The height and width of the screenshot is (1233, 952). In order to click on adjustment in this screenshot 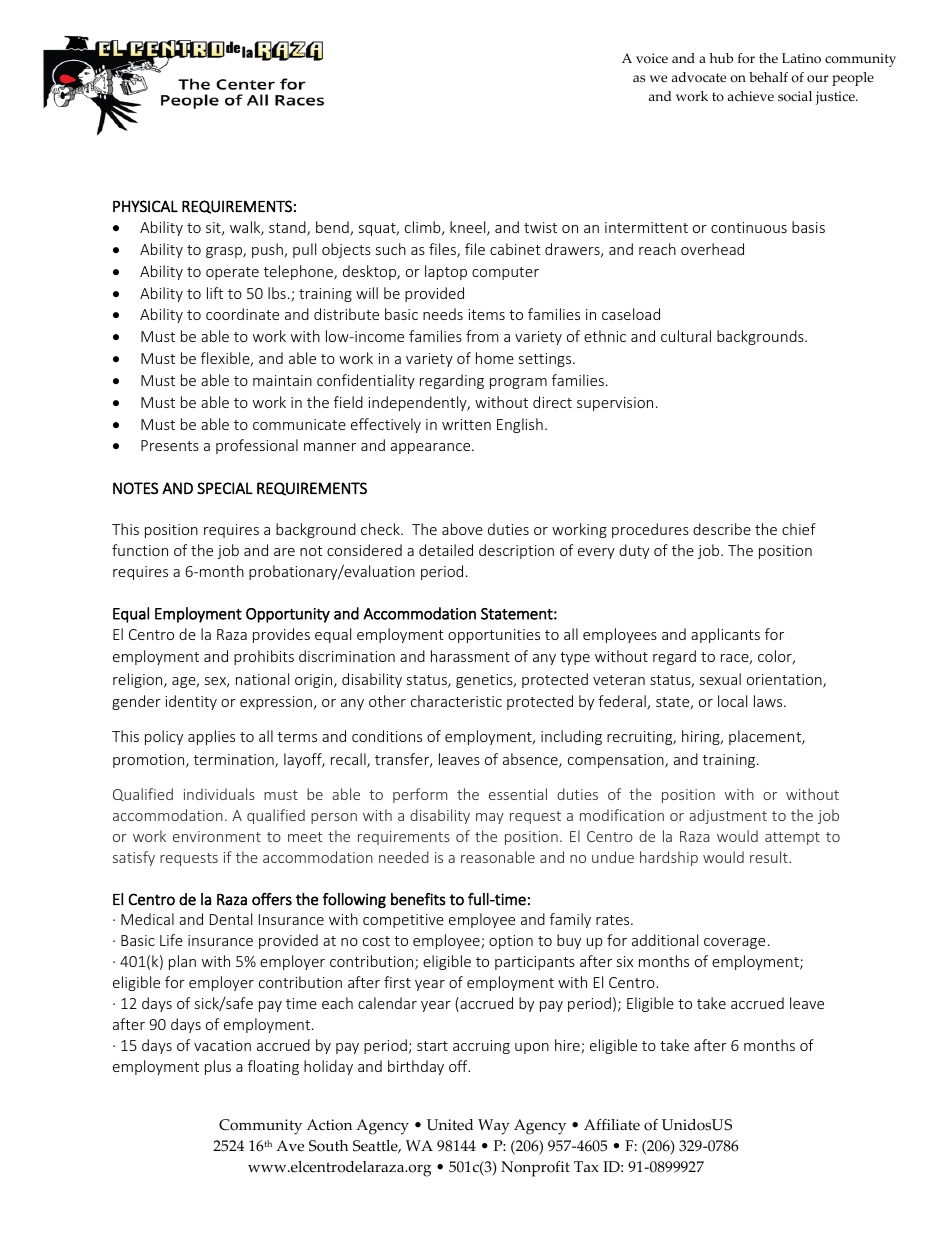, I will do `click(728, 816)`.
